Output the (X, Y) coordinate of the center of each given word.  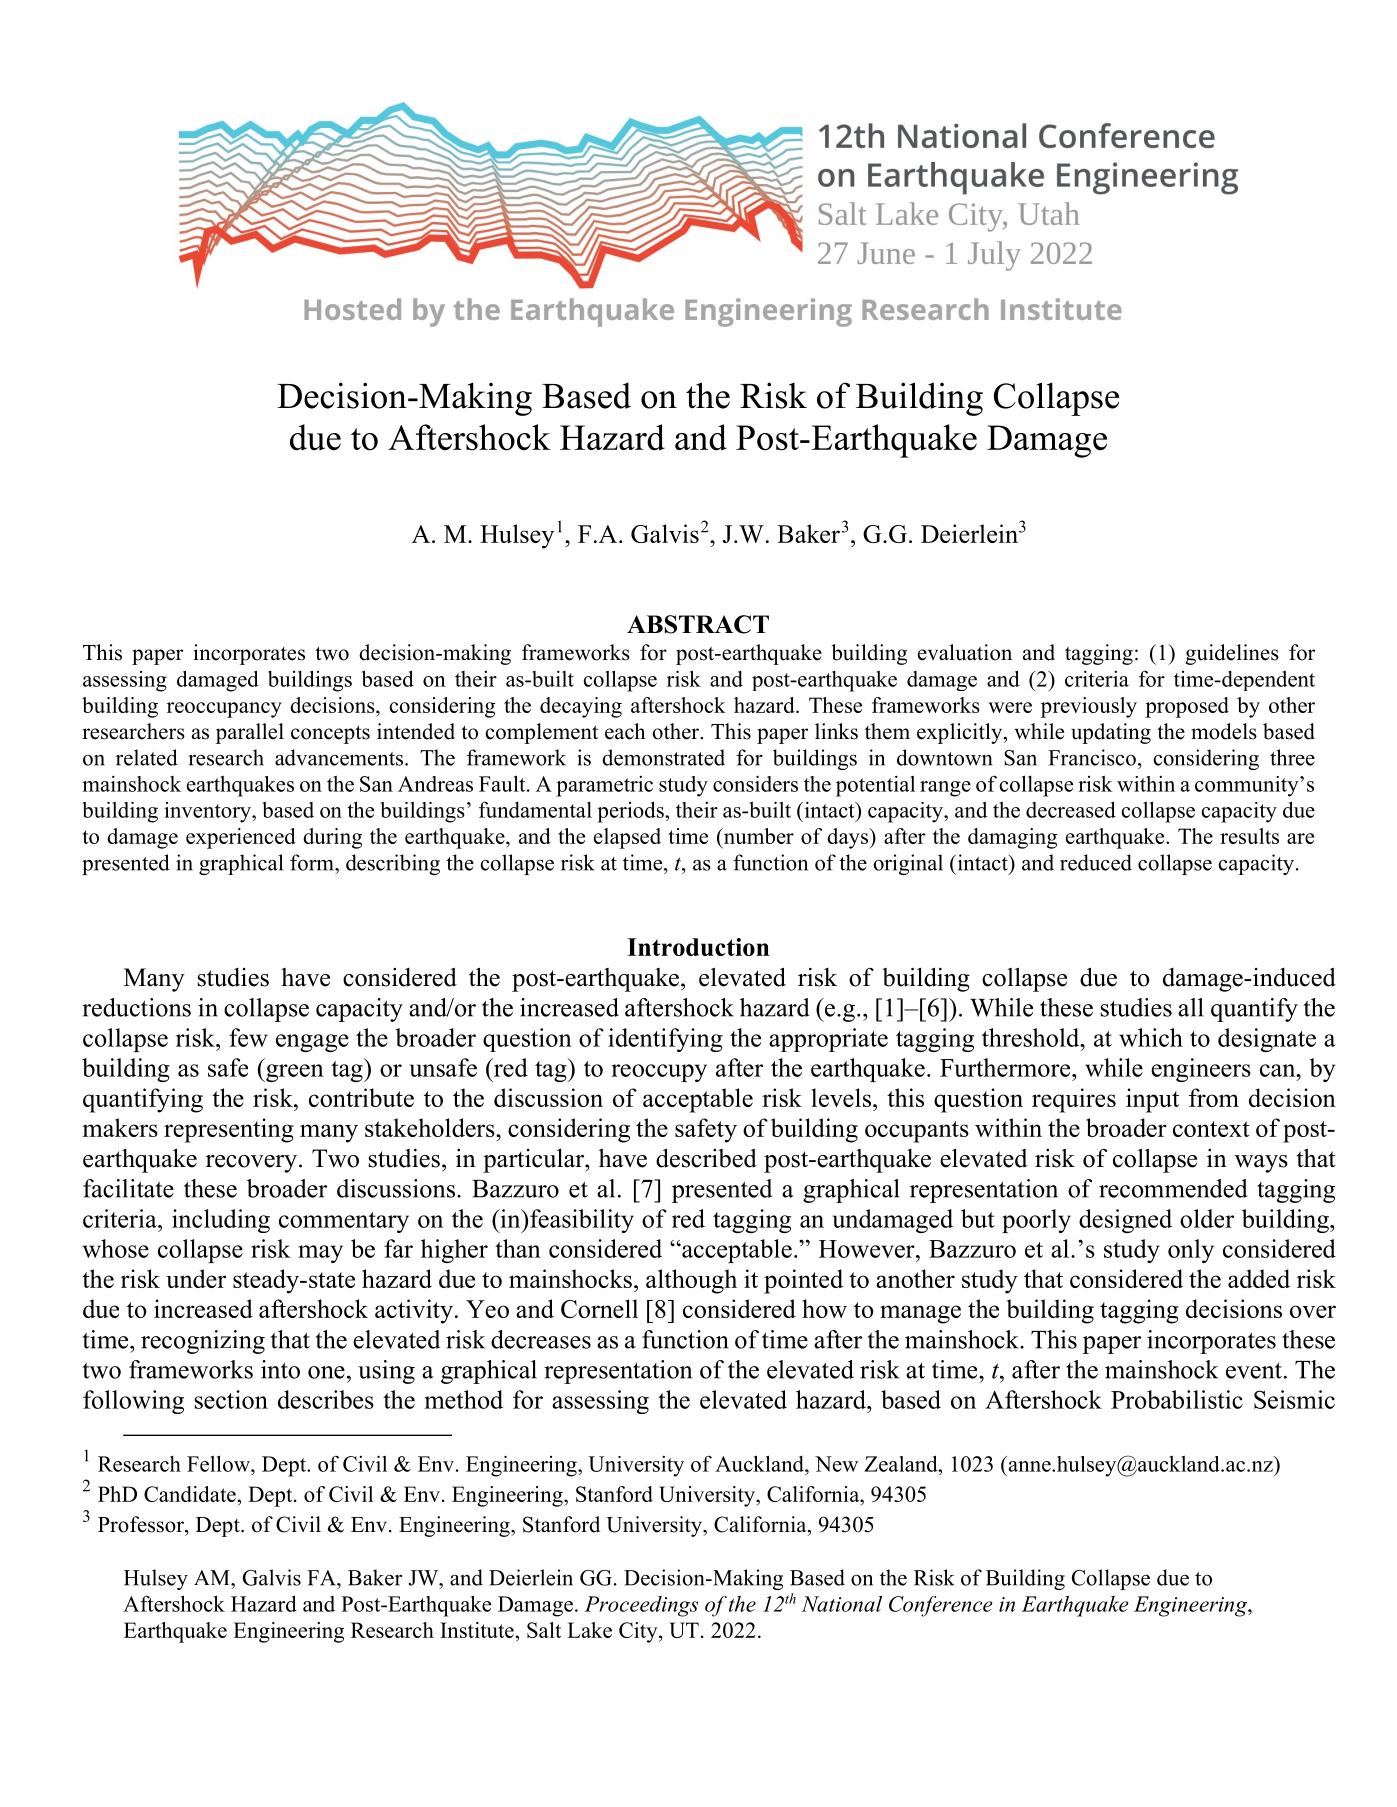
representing (229, 1130)
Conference (940, 1606)
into (280, 1369)
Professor (142, 1524)
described (706, 1158)
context (1211, 1129)
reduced (1096, 862)
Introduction (698, 947)
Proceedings (641, 1606)
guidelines (1232, 654)
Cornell (599, 1308)
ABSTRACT (698, 624)
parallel (250, 733)
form (313, 862)
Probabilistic (1177, 1399)
